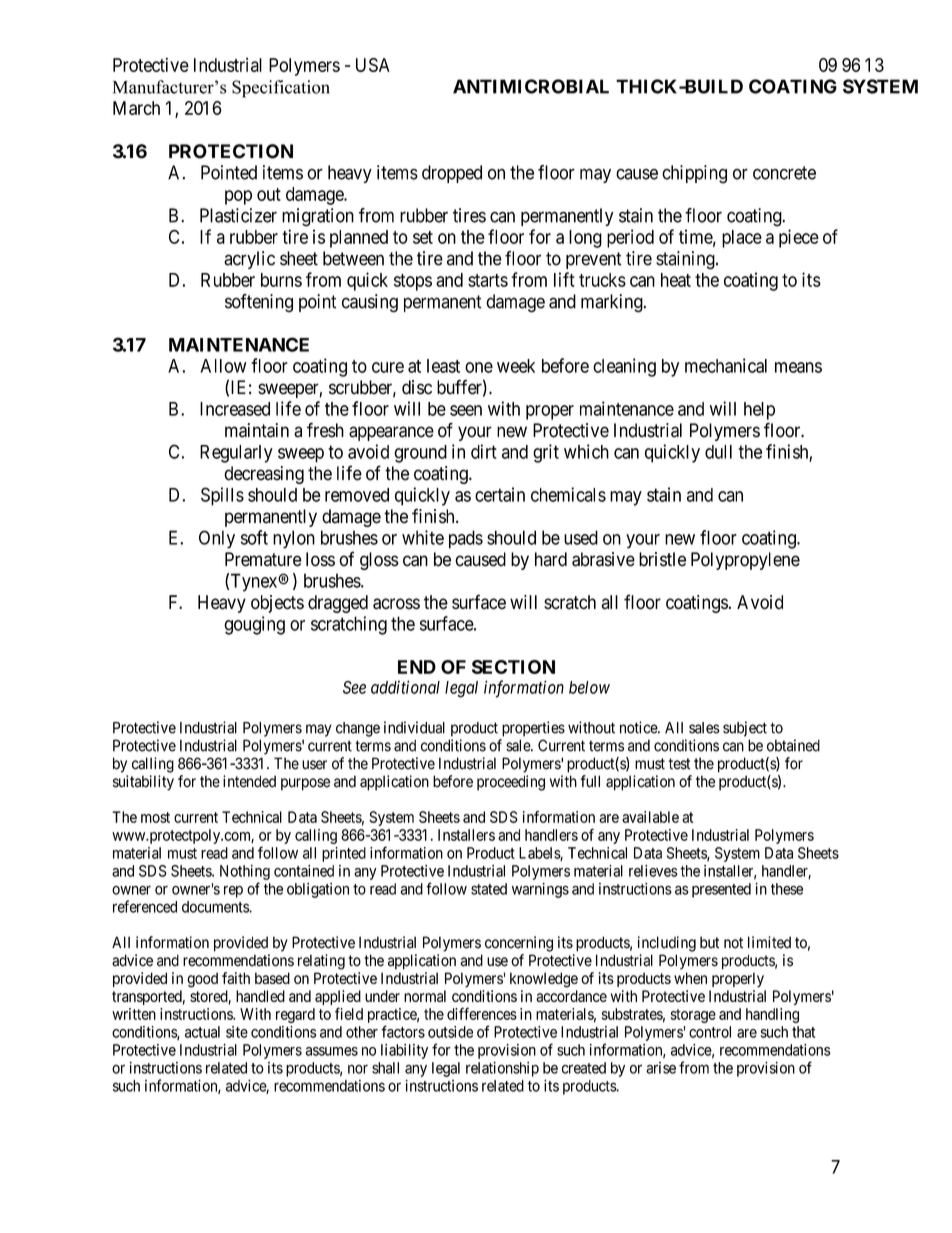 Image resolution: width=952 pixels, height=1233 pixels. Describe the element at coordinates (466, 410) in the screenshot. I see `seen` at that location.
